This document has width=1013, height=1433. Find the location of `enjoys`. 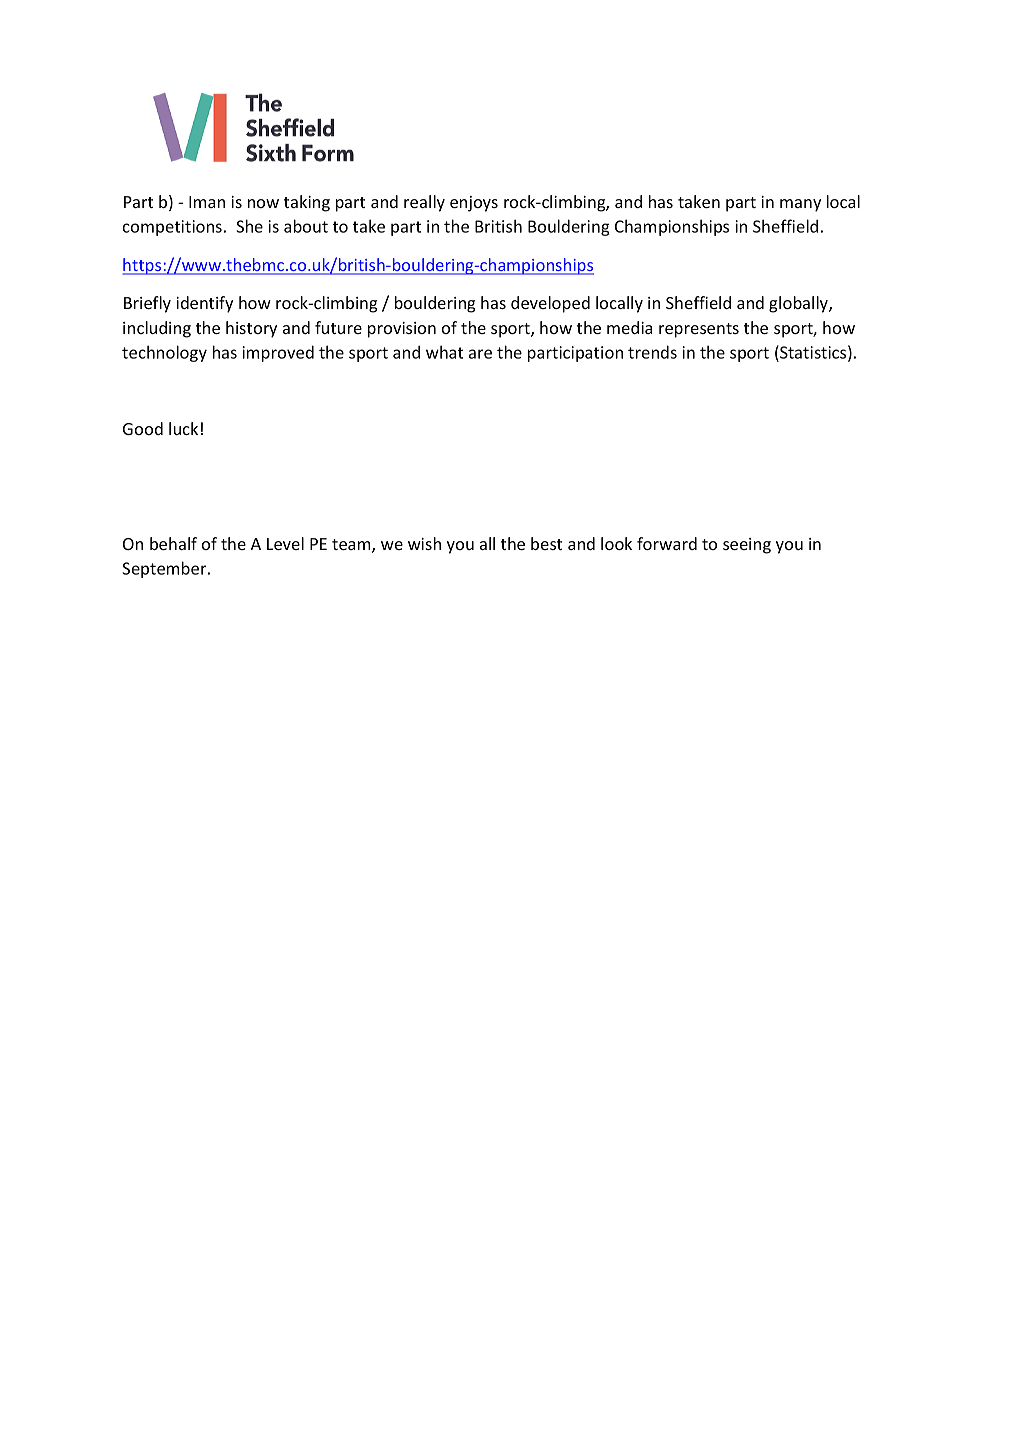

enjoys is located at coordinates (474, 204).
